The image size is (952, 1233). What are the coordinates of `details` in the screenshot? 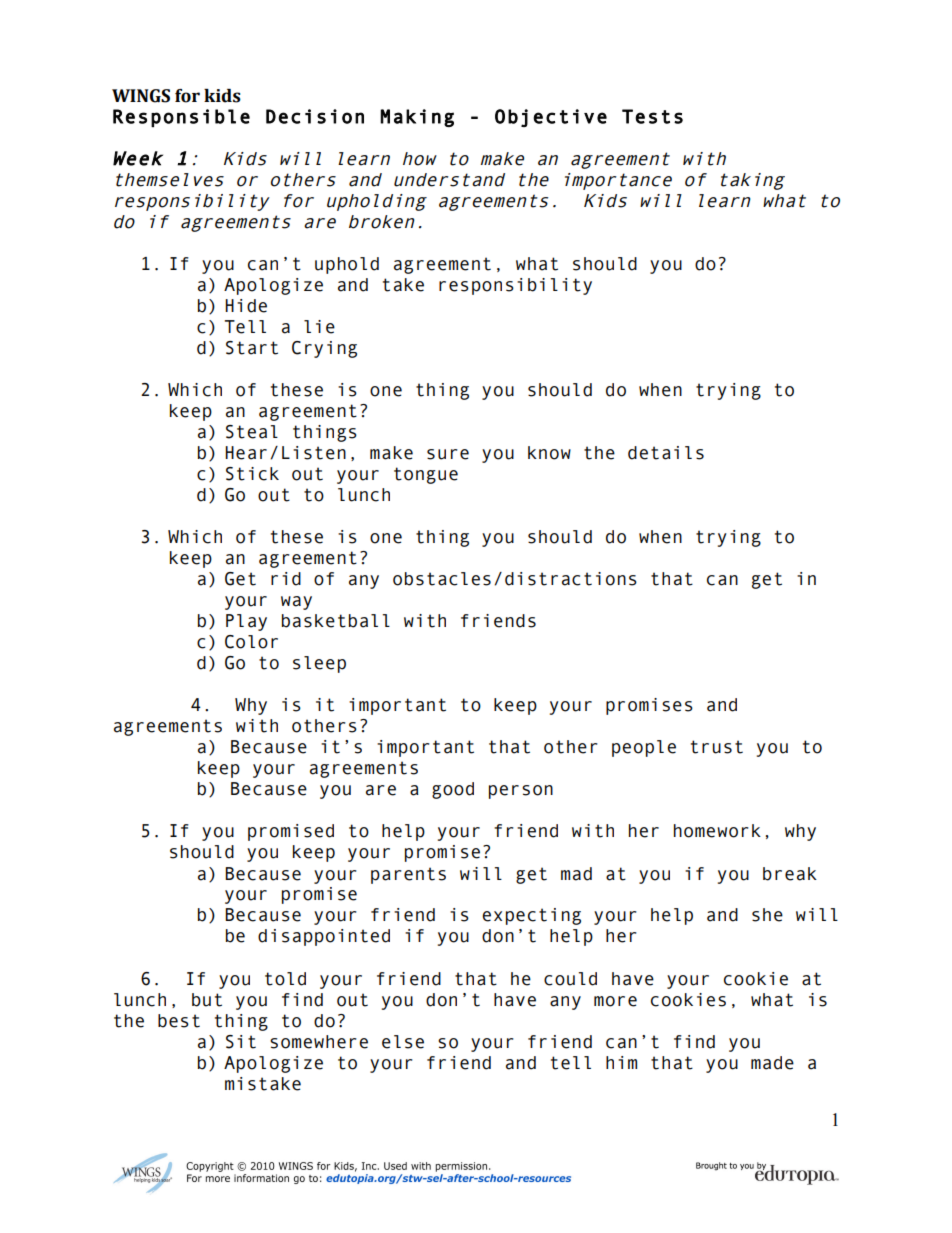 It's located at (666, 453).
